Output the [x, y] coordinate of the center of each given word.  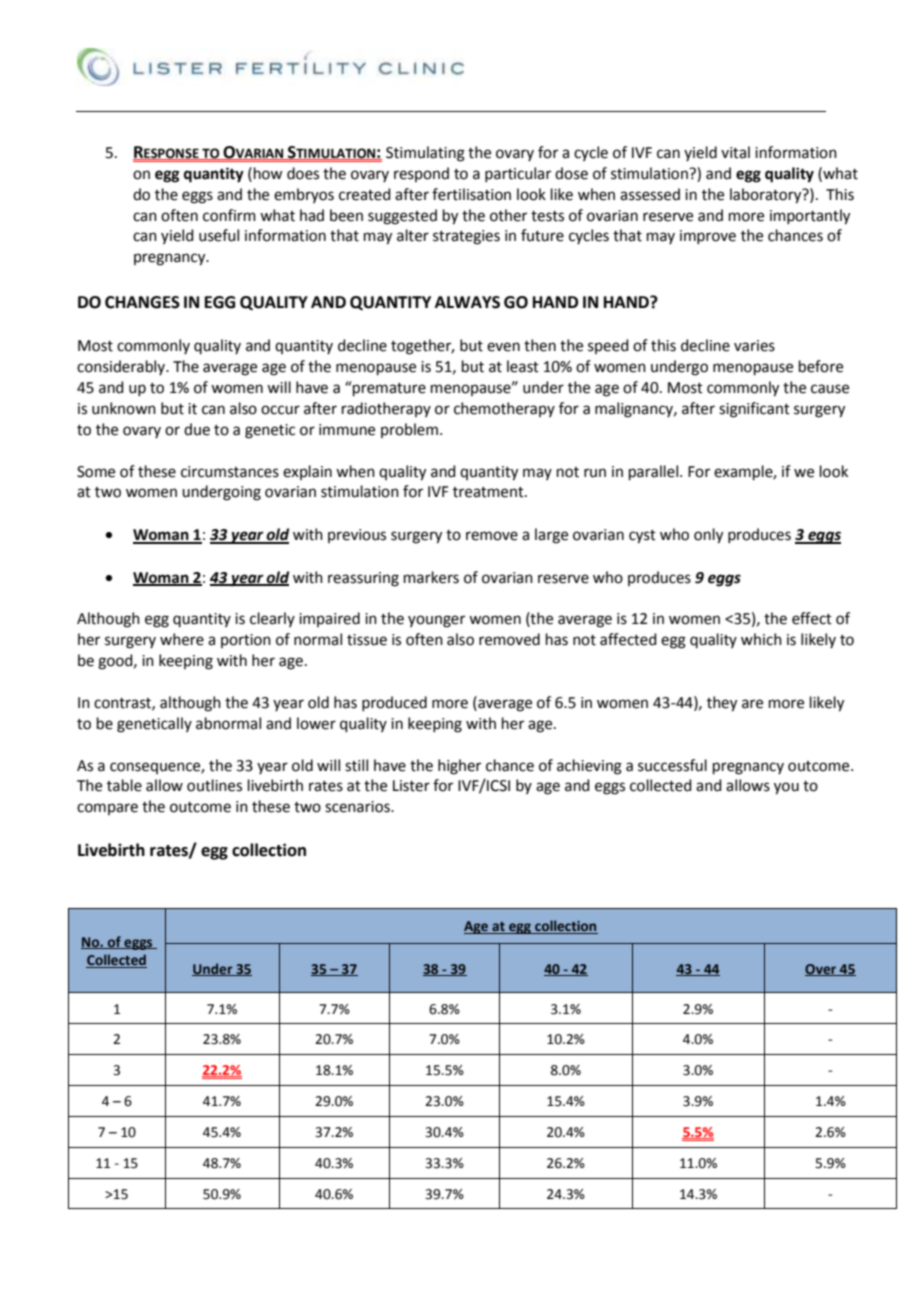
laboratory [767, 196]
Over [822, 970]
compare [107, 809]
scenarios [358, 807]
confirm [229, 215]
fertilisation [471, 194]
